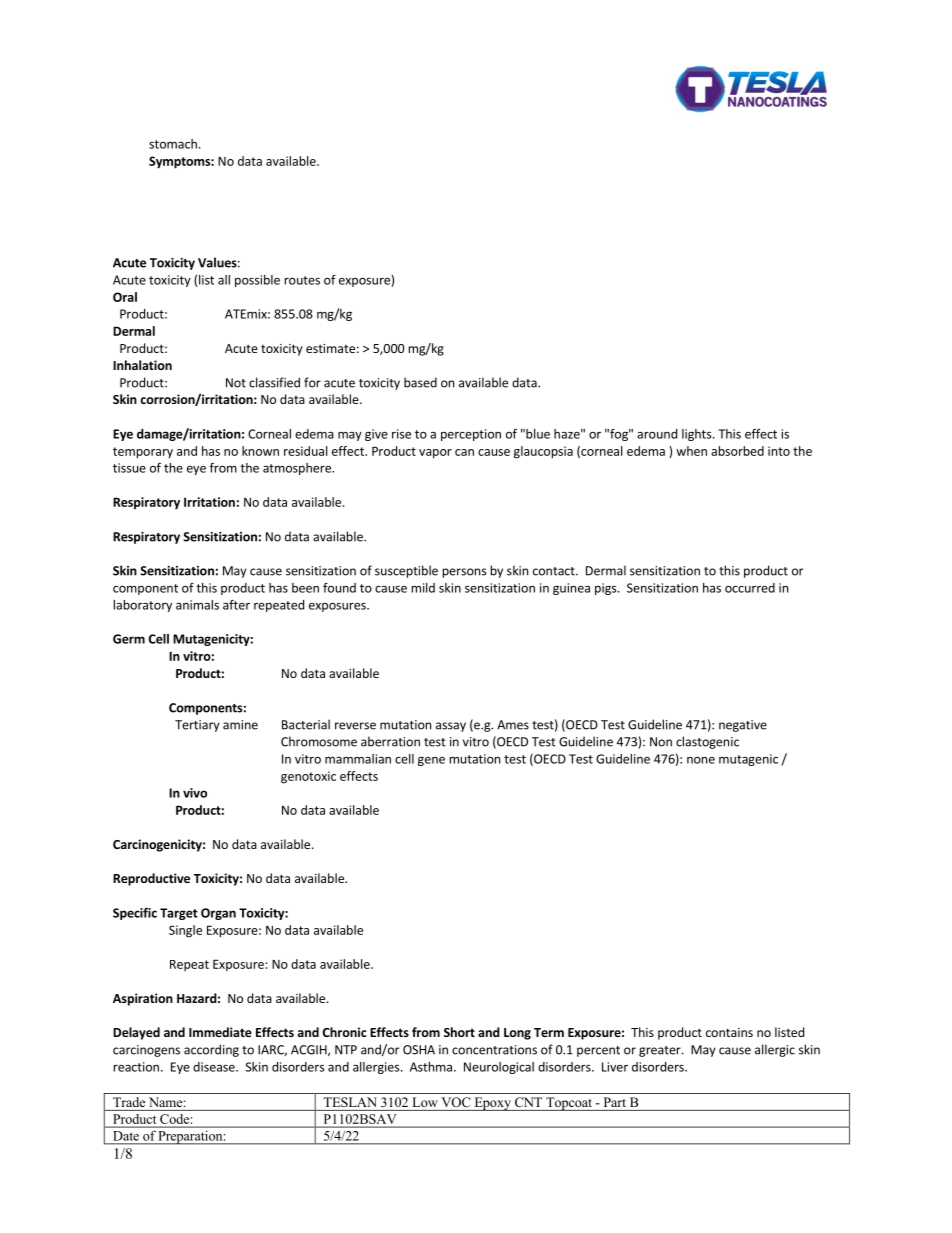 The height and width of the screenshot is (1233, 952). I want to click on disease, so click(215, 1067).
